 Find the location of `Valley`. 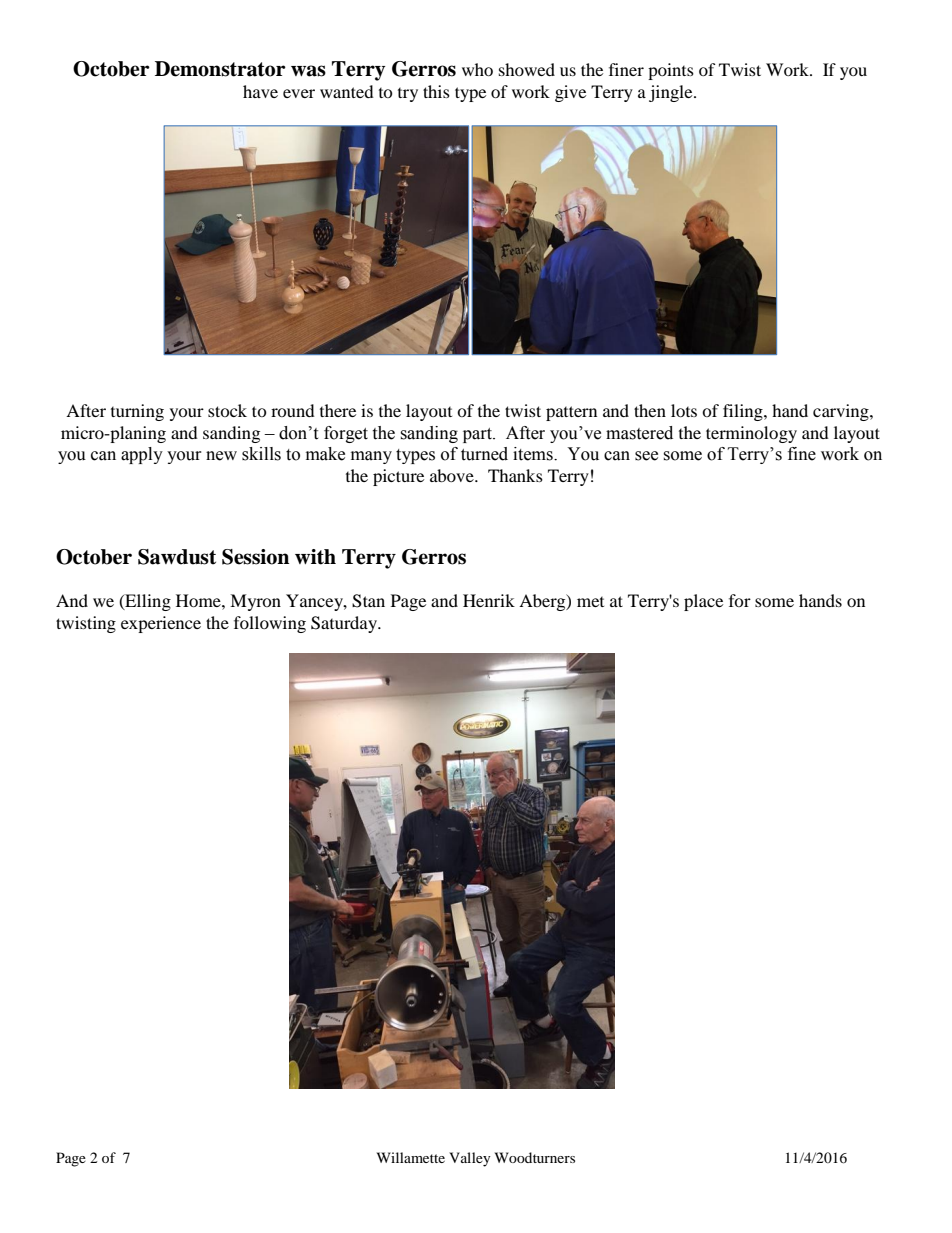

Valley is located at coordinates (470, 1159).
